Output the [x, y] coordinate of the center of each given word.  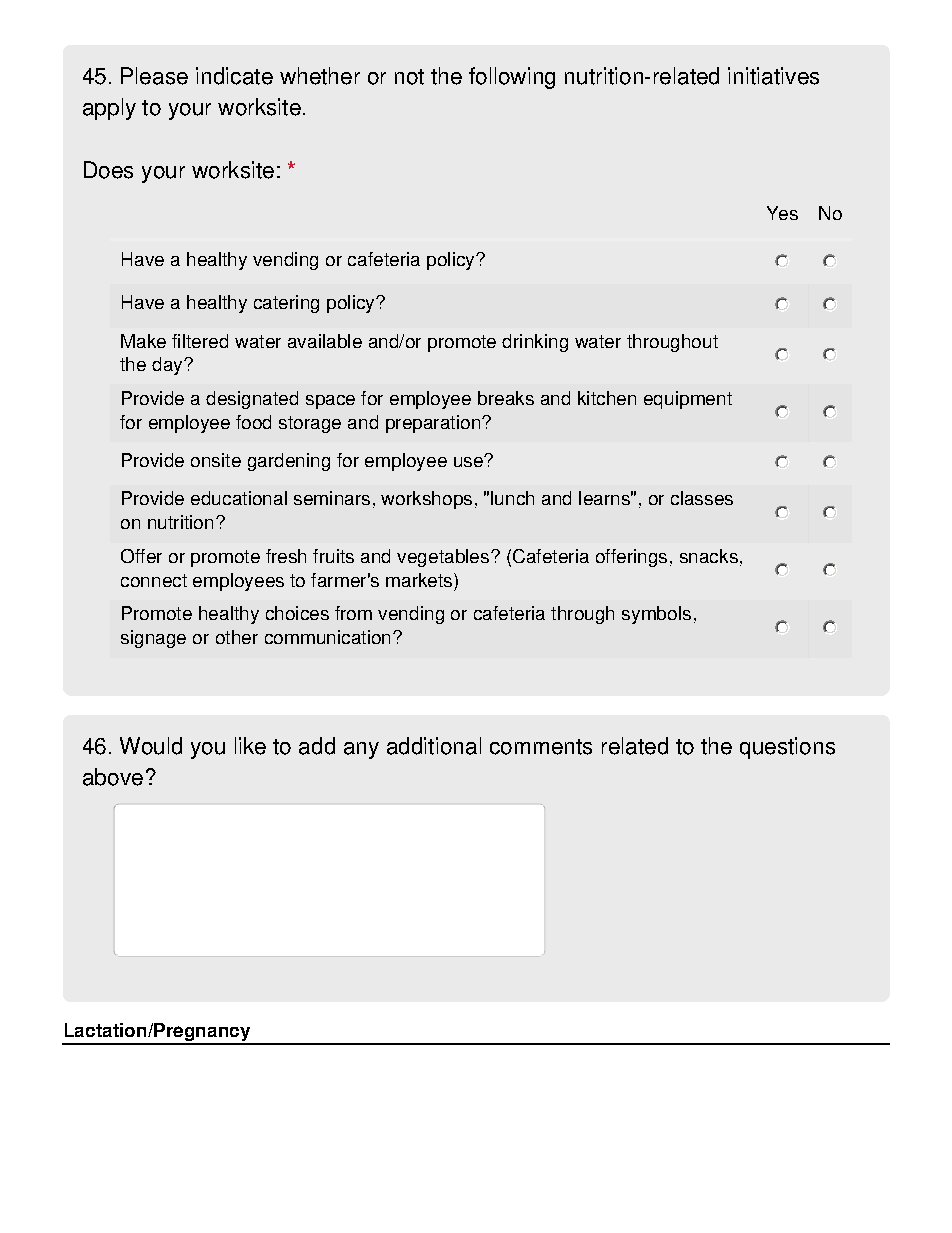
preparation [433, 424]
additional [434, 746]
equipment [688, 400]
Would [151, 746]
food [253, 422]
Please [154, 76]
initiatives [773, 76]
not [409, 77]
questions [787, 748]
